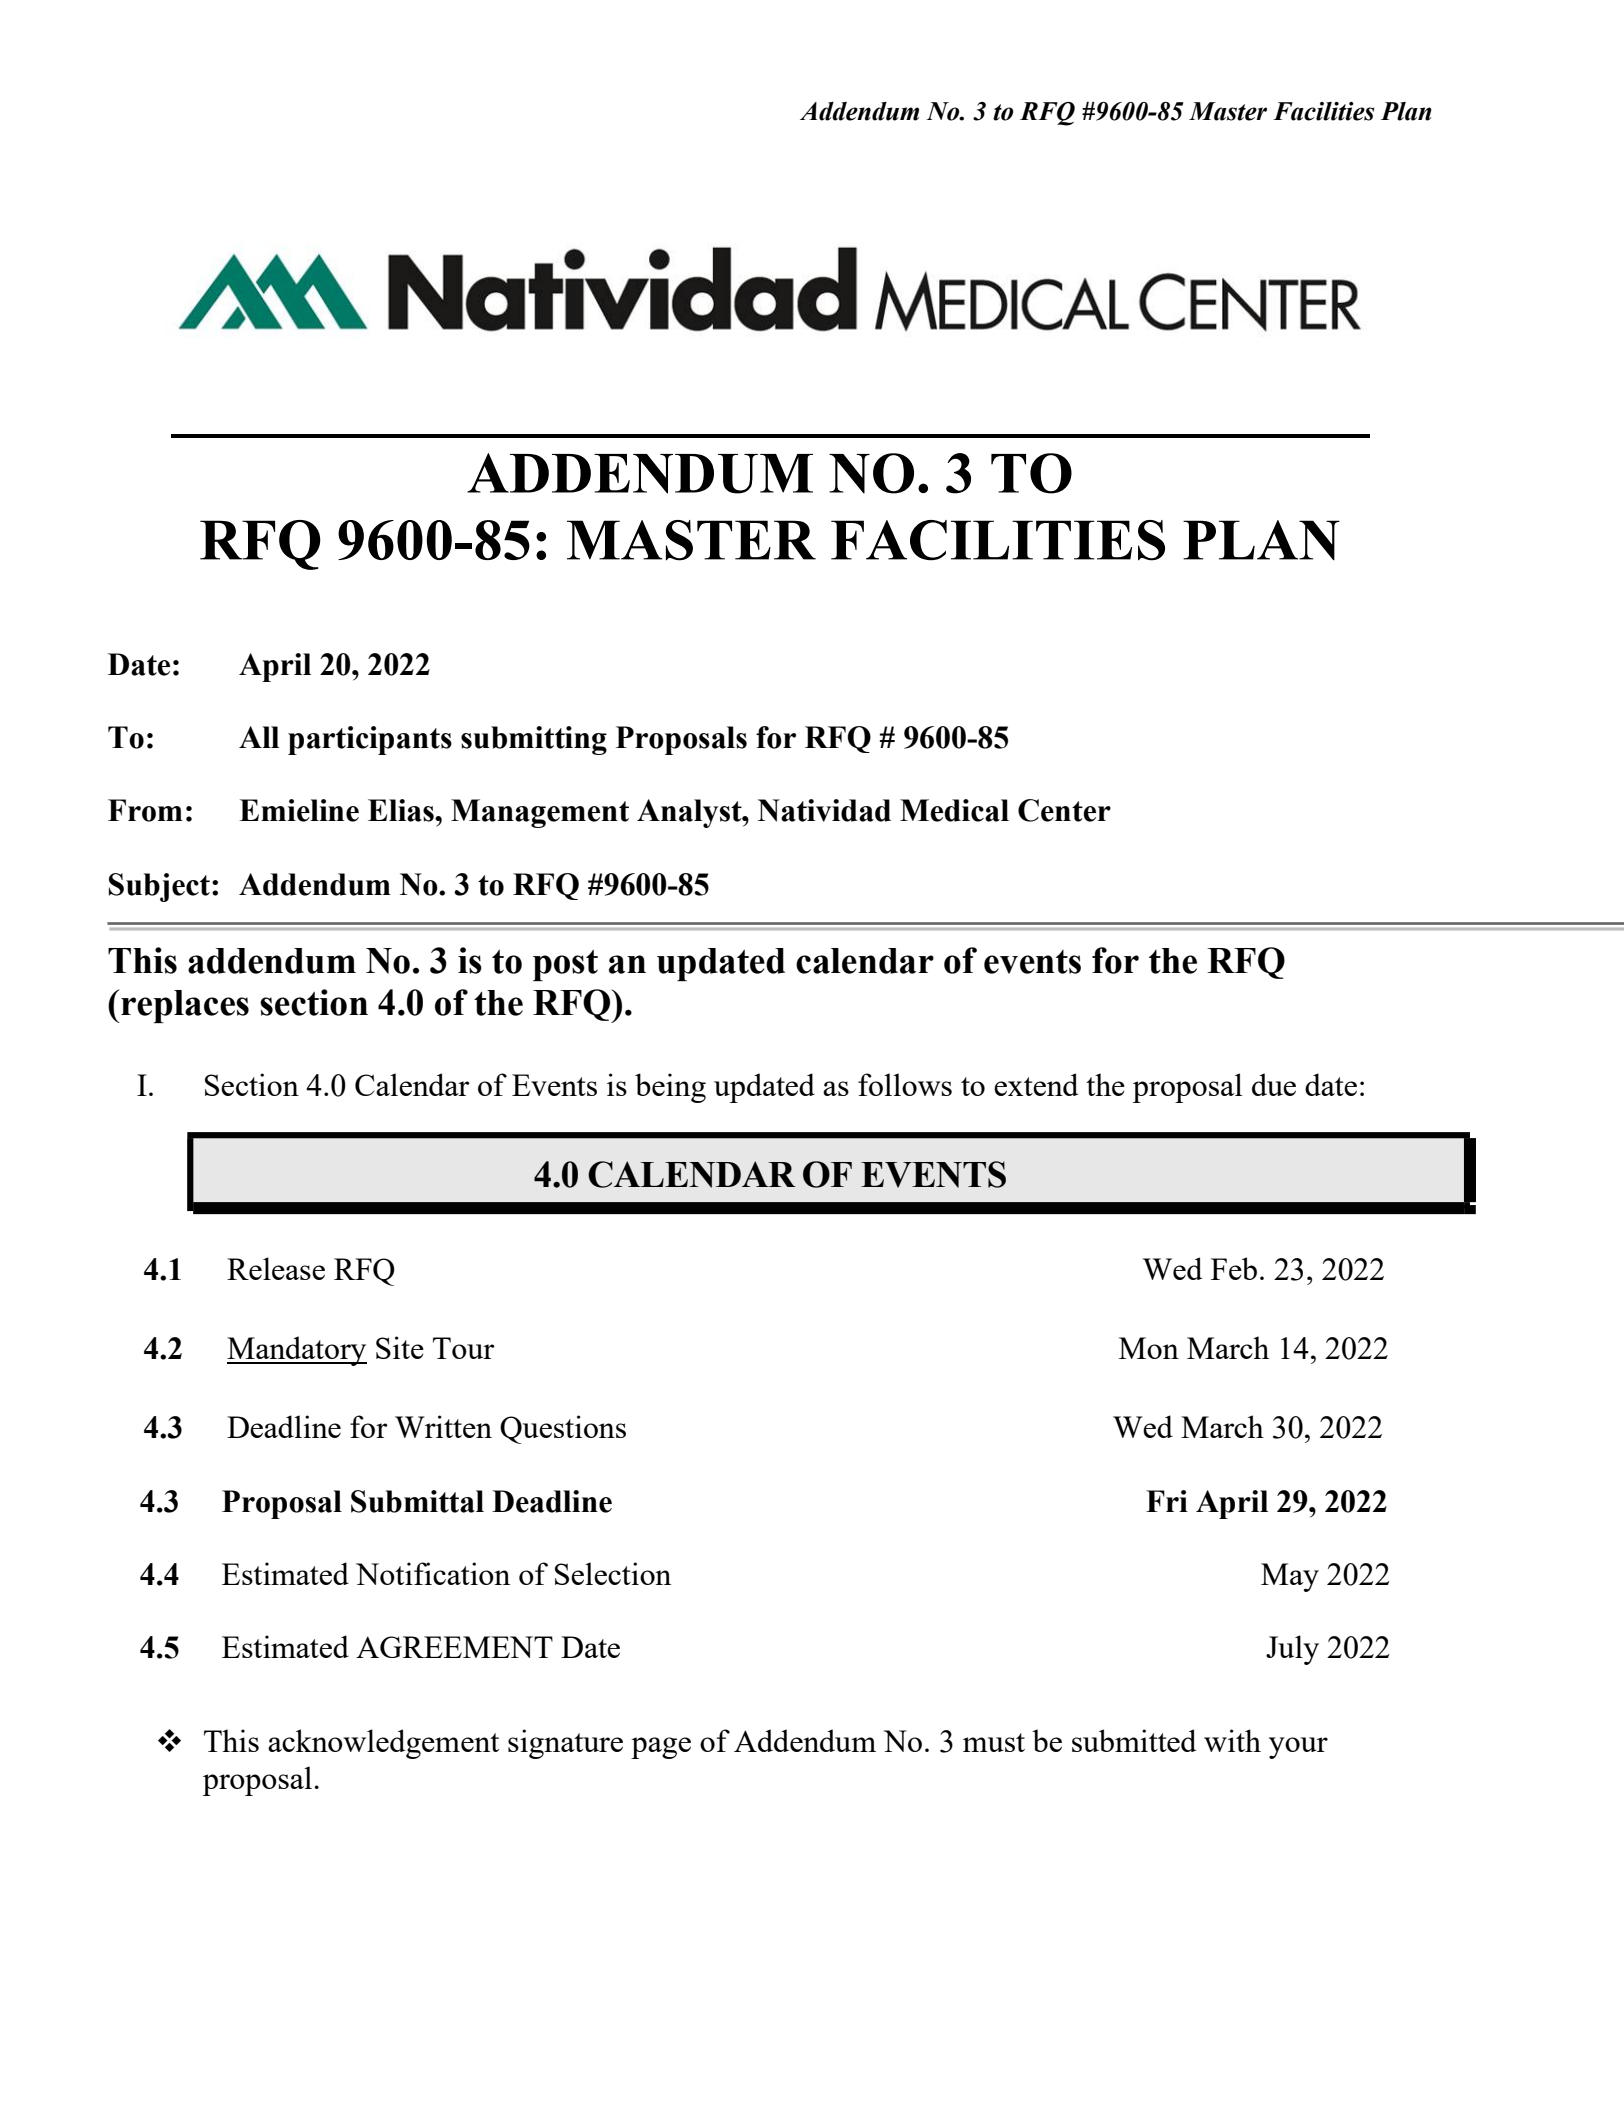 This screenshot has width=1624, height=2101. Describe the element at coordinates (565, 965) in the screenshot. I see `post` at that location.
